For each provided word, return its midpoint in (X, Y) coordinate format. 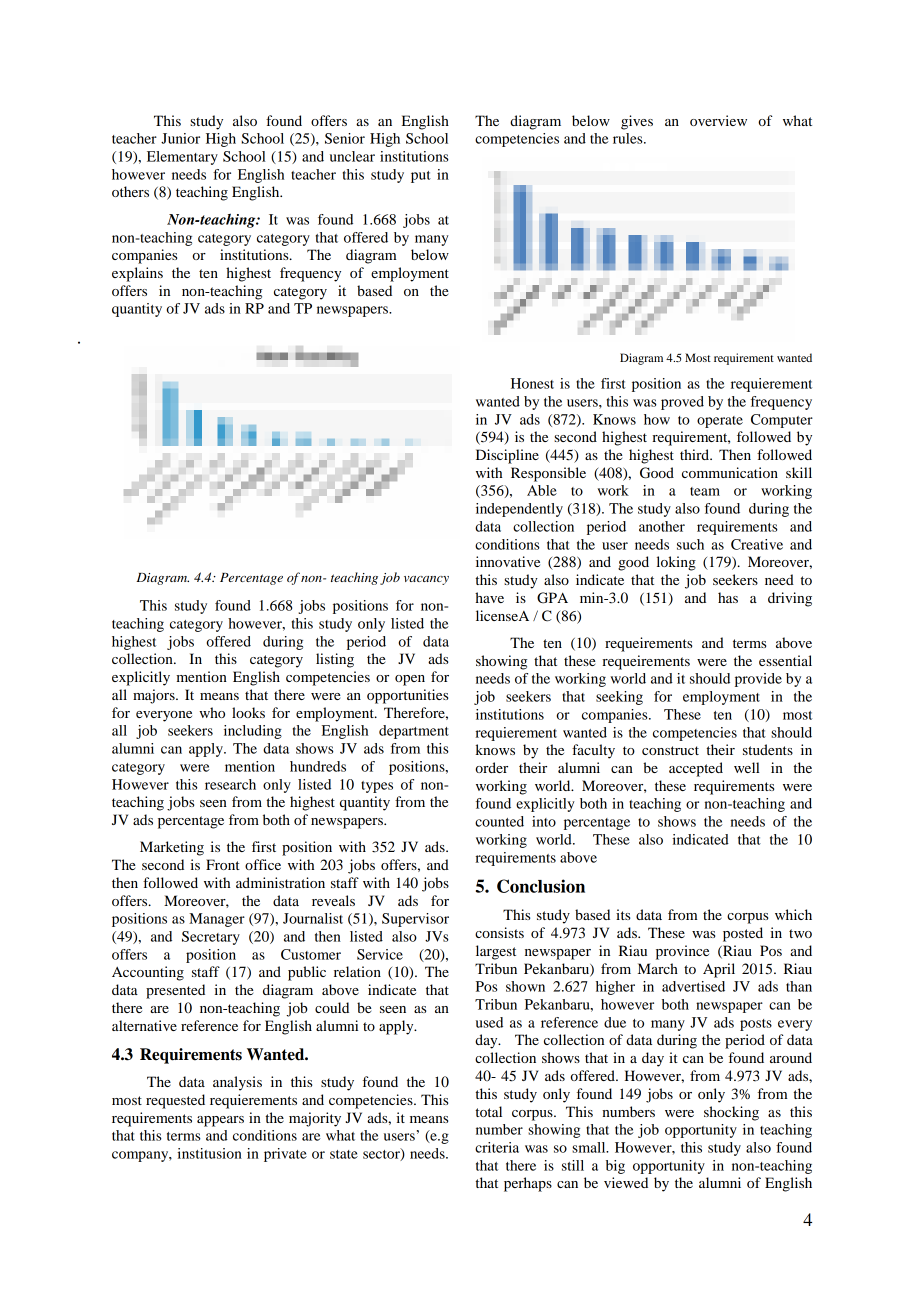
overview (718, 120)
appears (220, 1121)
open (410, 680)
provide (758, 680)
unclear (352, 156)
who (212, 712)
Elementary (182, 158)
